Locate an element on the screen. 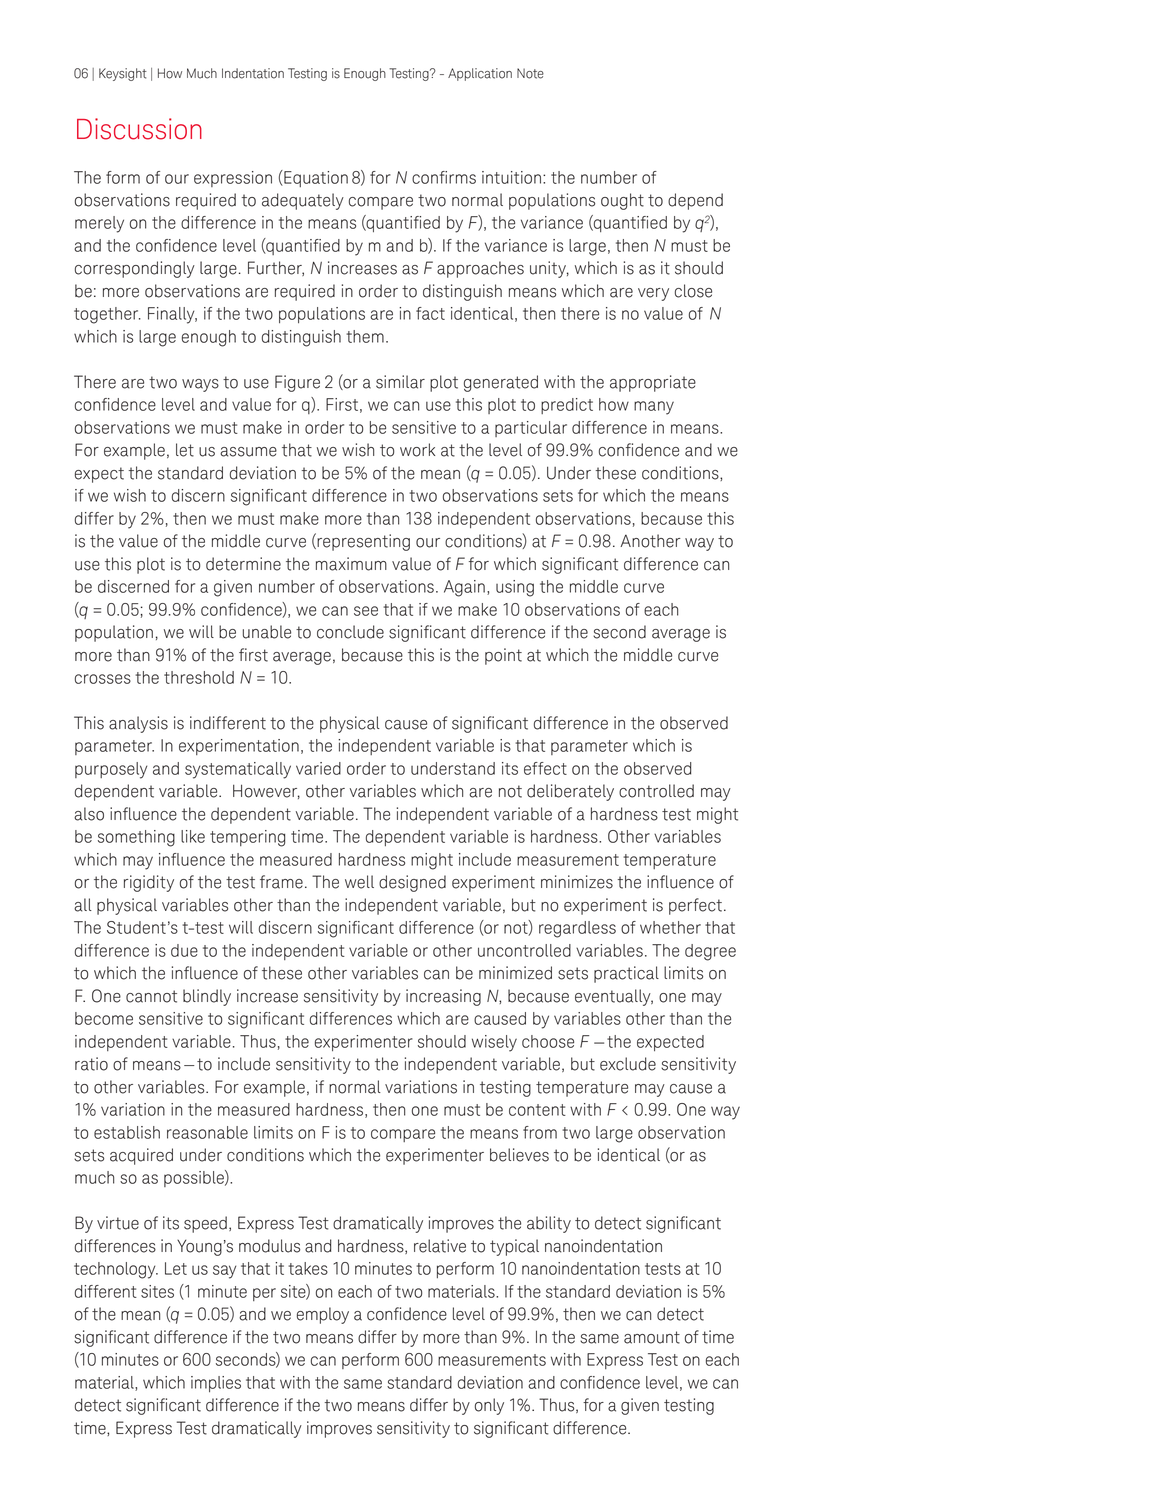 The image size is (1160, 1501). implies is located at coordinates (216, 1384).
